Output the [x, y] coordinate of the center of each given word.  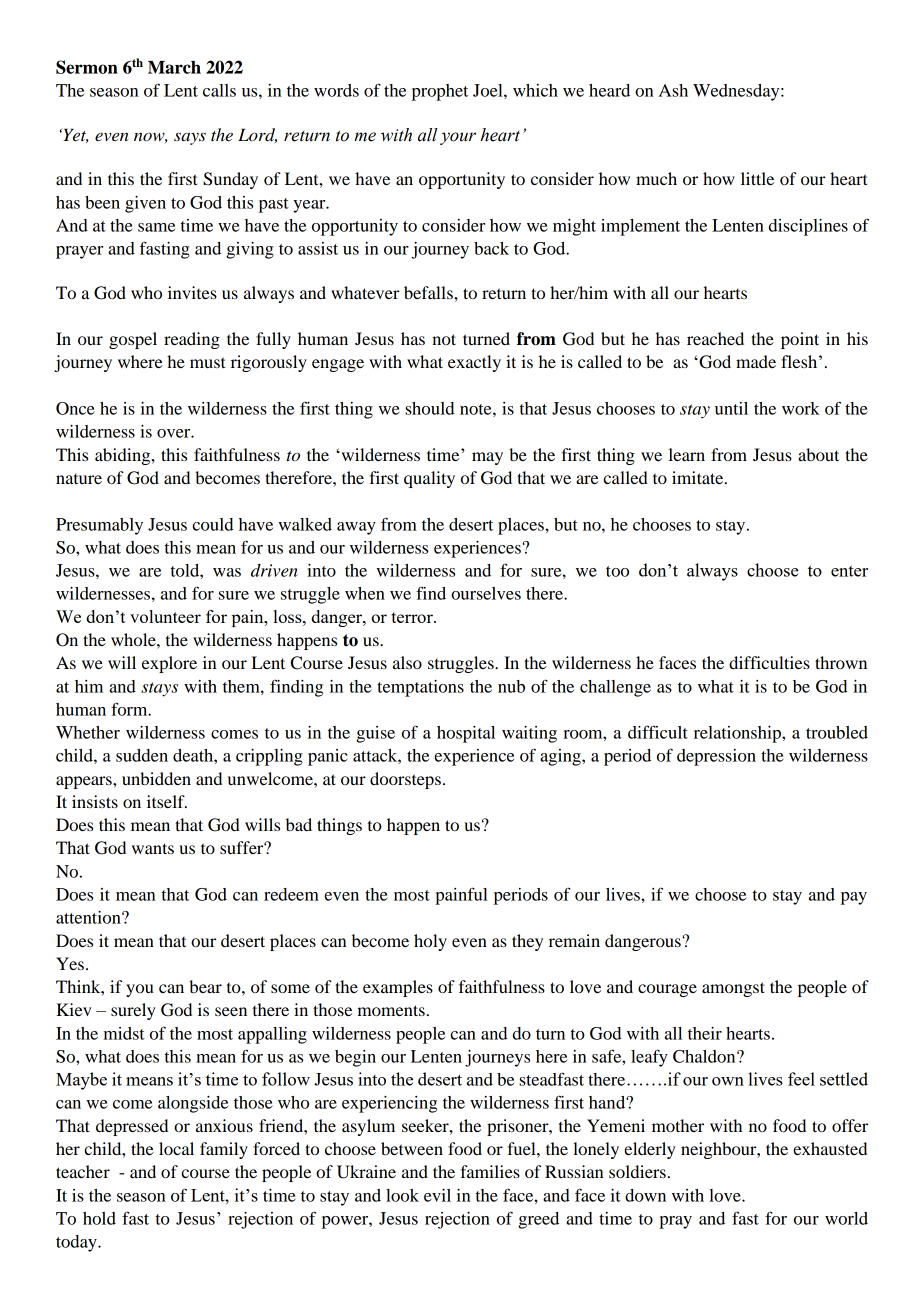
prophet [440, 92]
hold [99, 1218]
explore [169, 664]
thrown [841, 662]
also [407, 662]
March [174, 67]
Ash [673, 90]
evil [437, 1195]
